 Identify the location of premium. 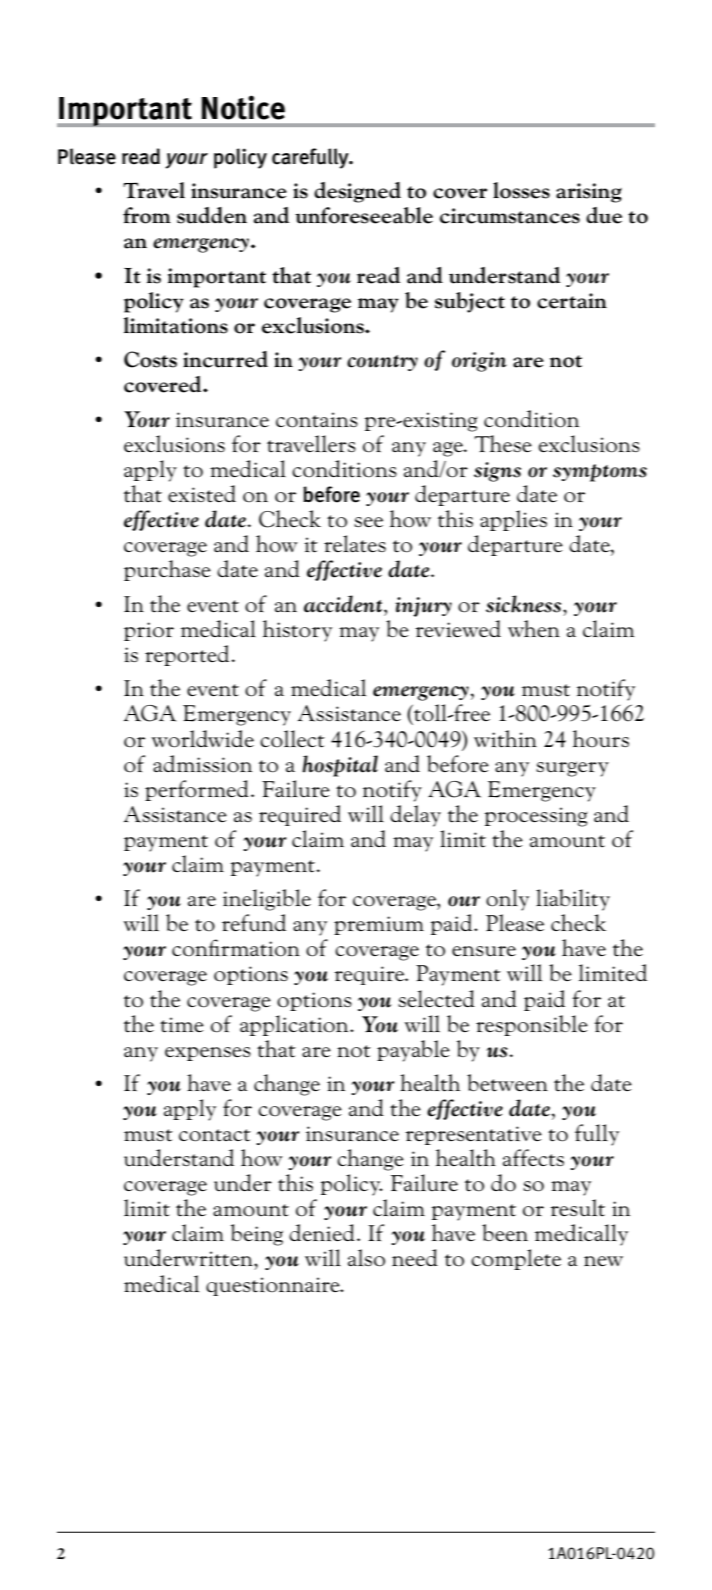
(379, 925).
